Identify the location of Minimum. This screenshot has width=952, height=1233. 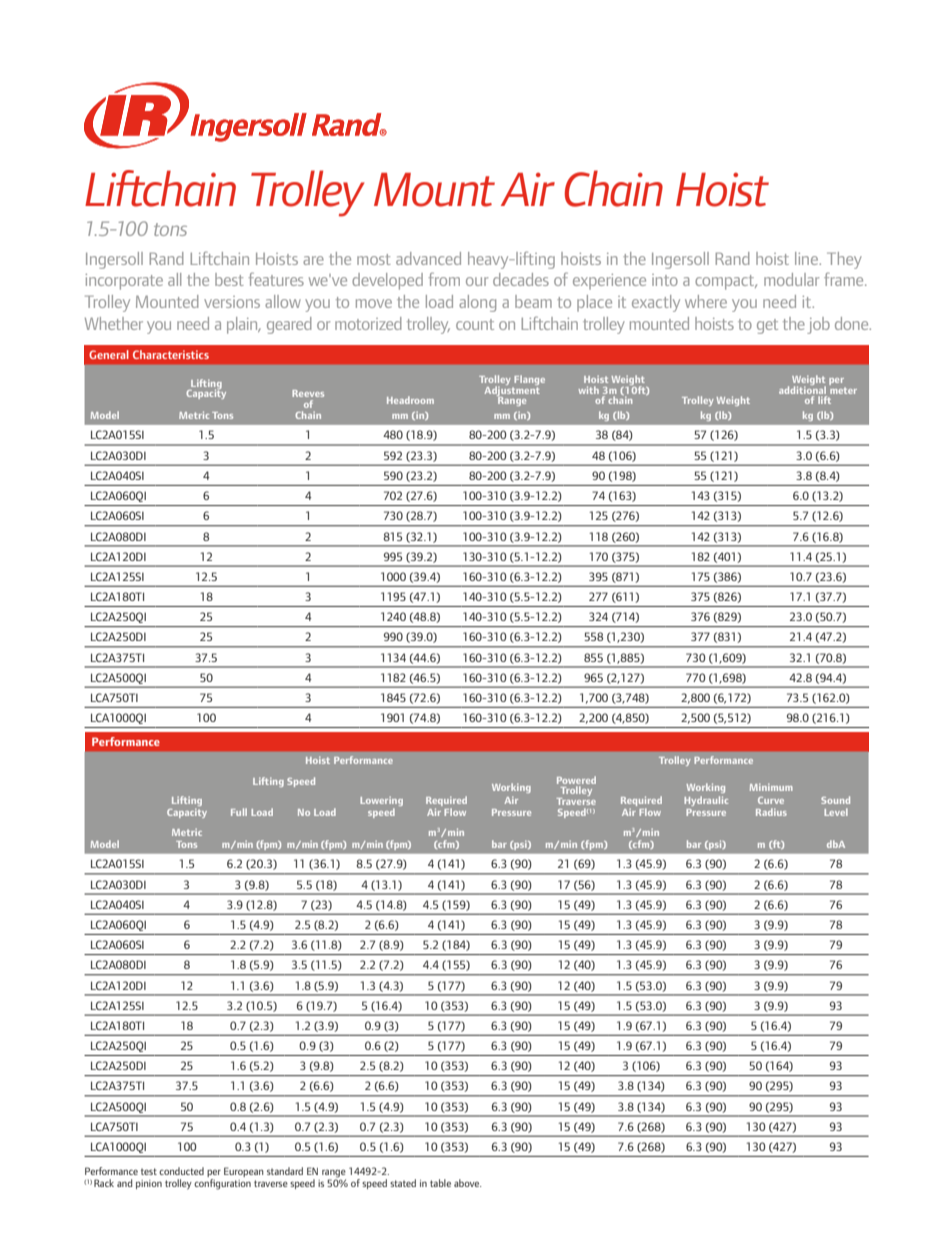
(771, 787).
